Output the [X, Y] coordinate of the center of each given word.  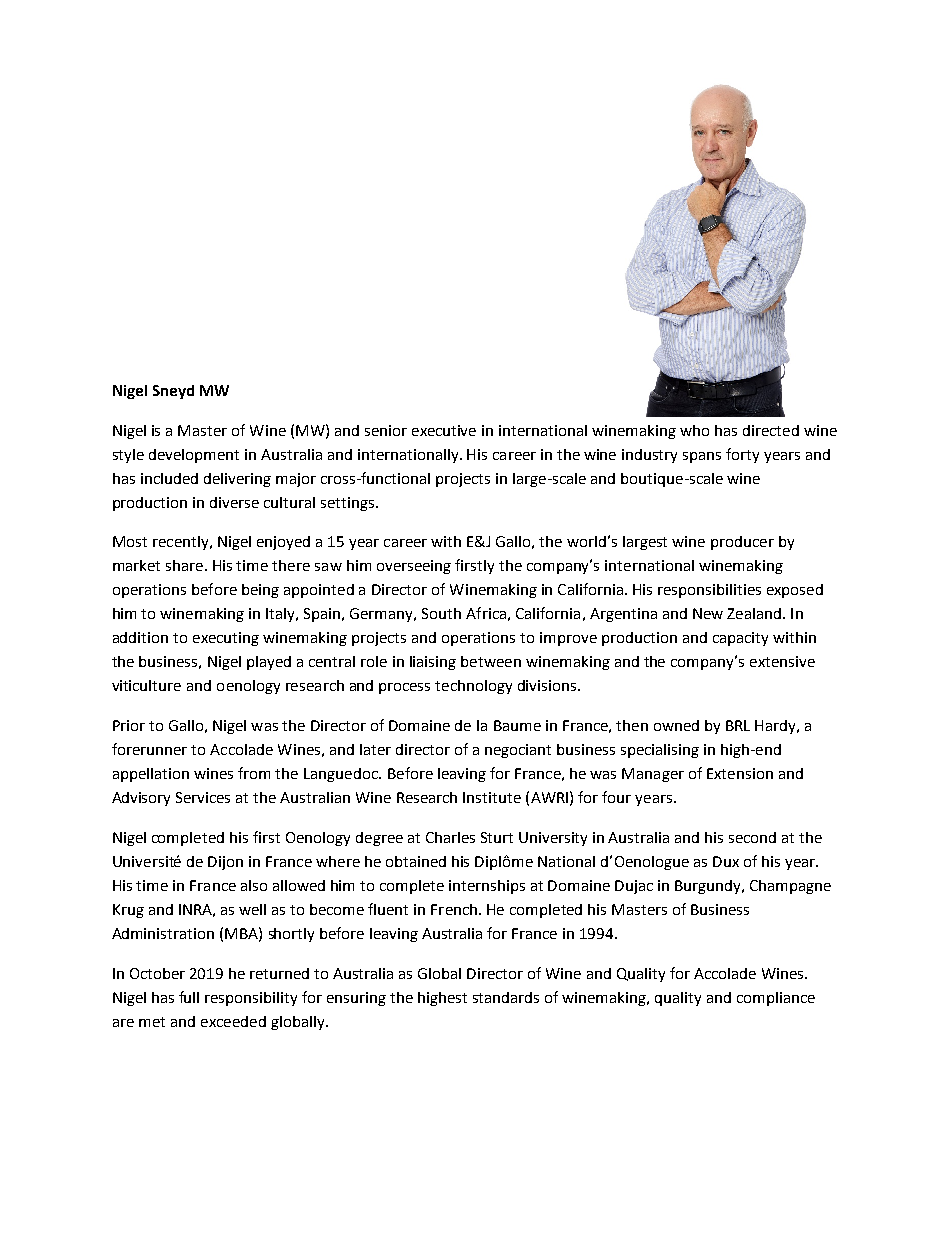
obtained [416, 861]
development [194, 456]
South [441, 613]
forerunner [149, 749]
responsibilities [709, 591]
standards [506, 997]
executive [444, 430]
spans [702, 457]
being [260, 591]
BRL [738, 725]
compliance [776, 999]
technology [473, 687]
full [189, 997]
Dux [726, 861]
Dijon [225, 863]
